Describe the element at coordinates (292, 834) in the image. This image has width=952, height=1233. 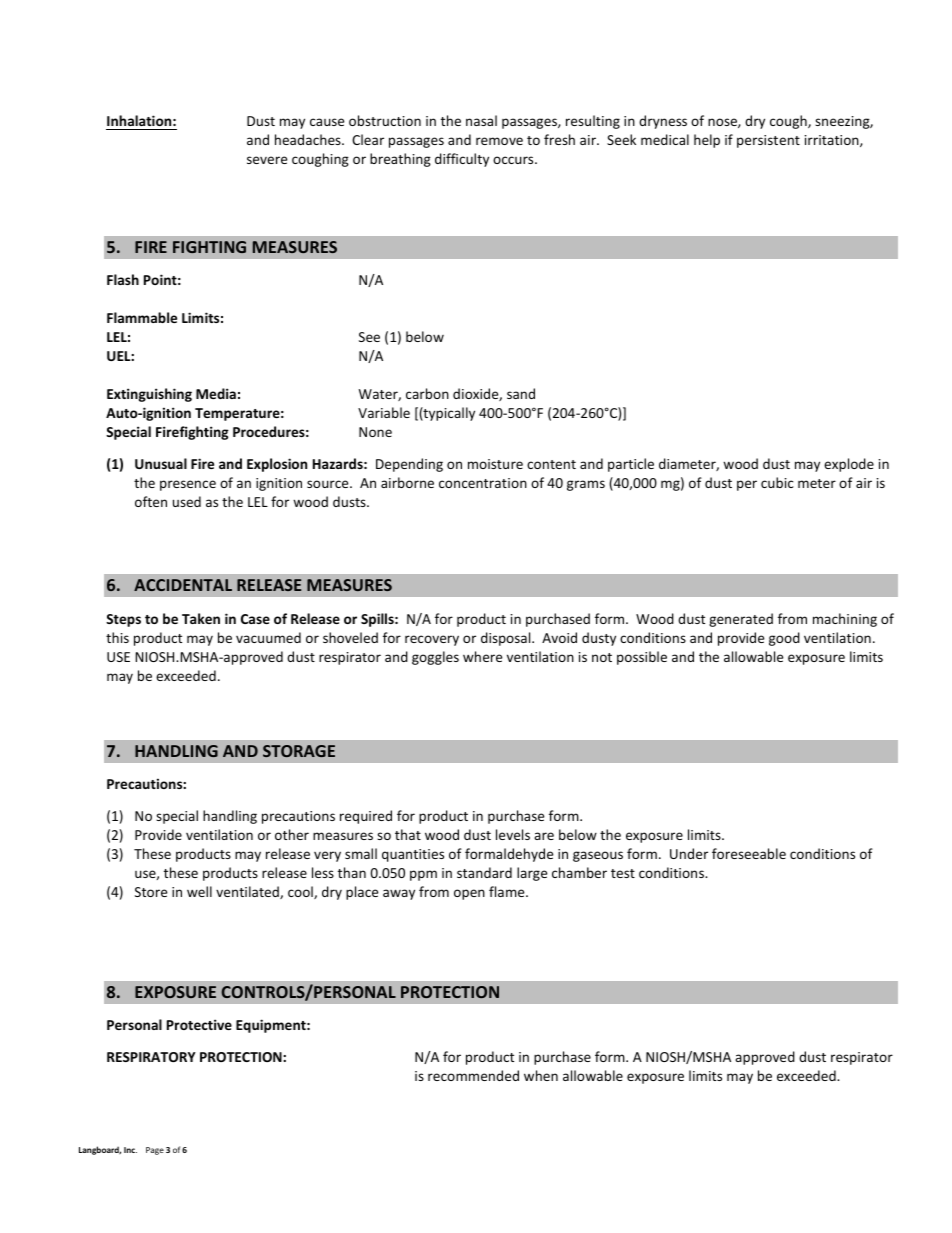
I see `other` at that location.
